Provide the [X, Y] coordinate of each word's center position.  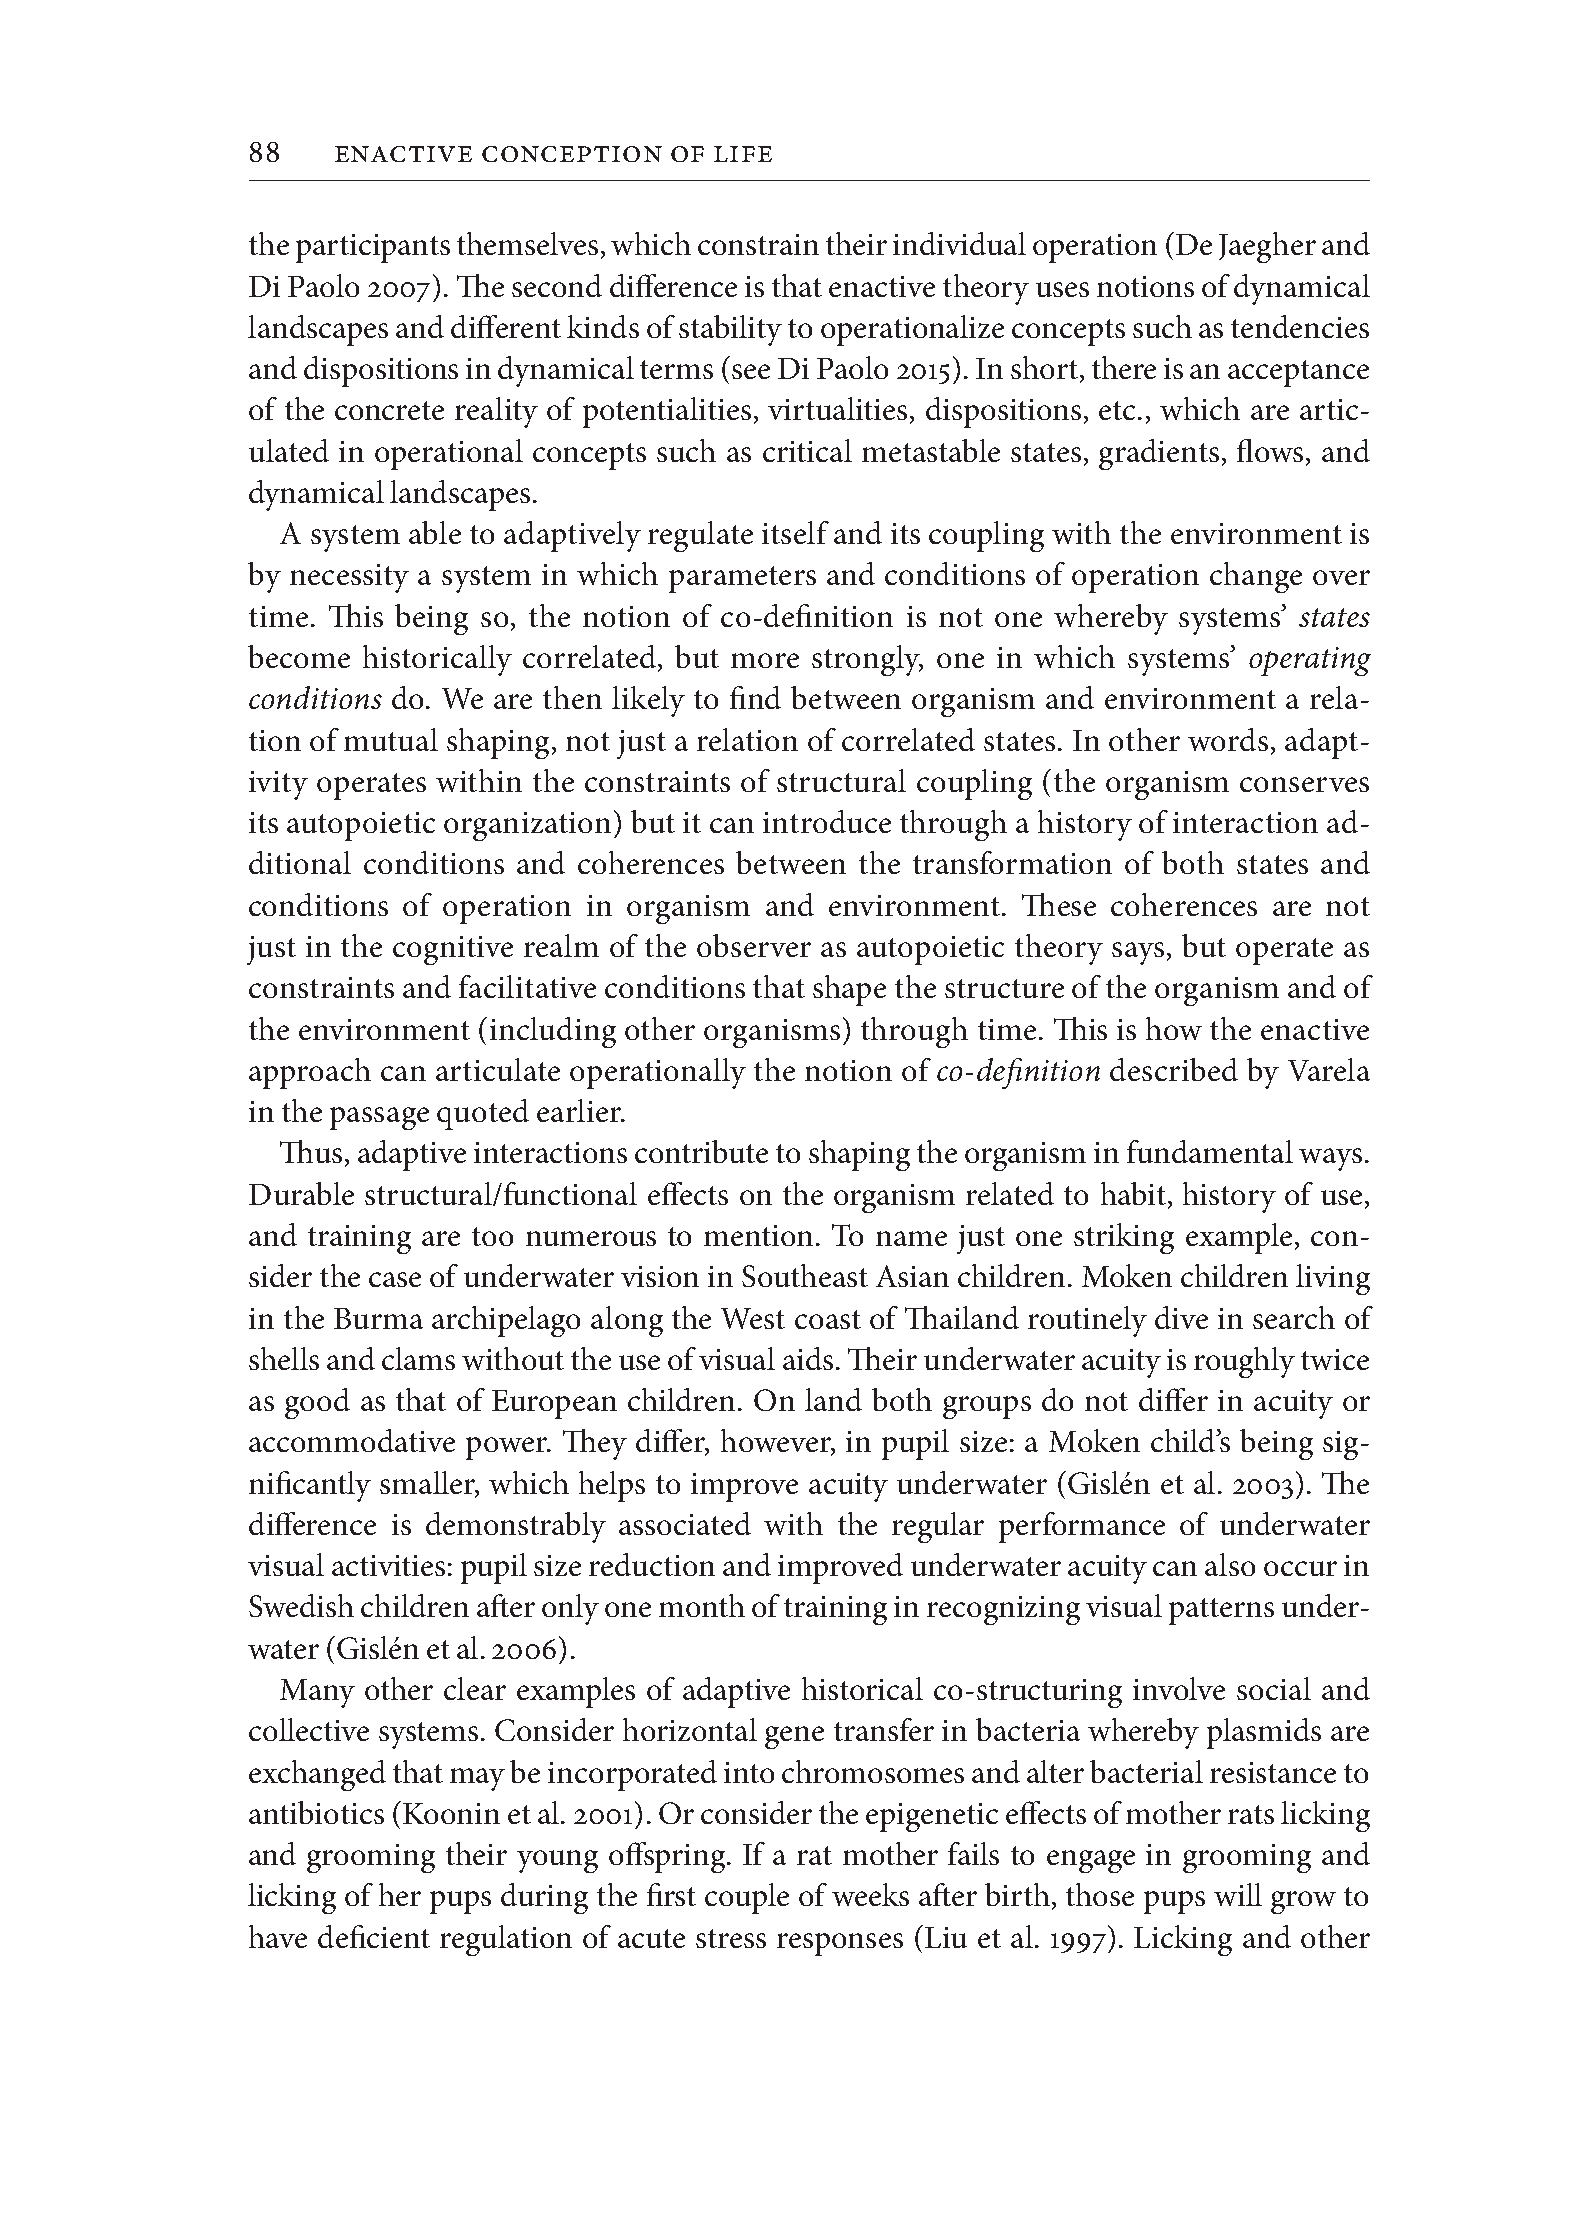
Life [743, 154]
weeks [870, 1894]
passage [379, 1118]
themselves [527, 243]
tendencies [1300, 326]
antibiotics [316, 1812]
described [1174, 1069]
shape [849, 990]
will [1238, 1894]
